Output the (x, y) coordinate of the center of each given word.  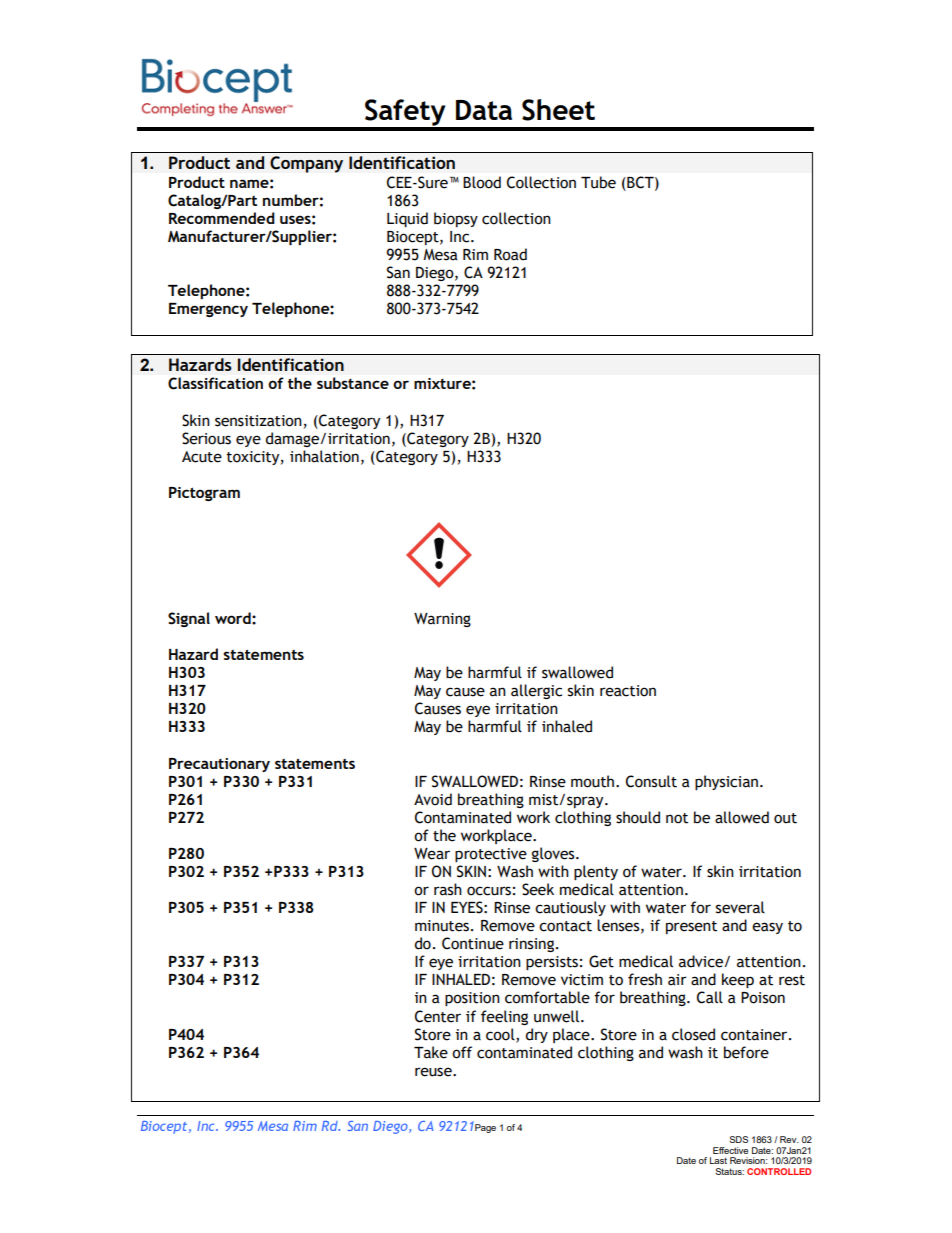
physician (726, 782)
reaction (628, 691)
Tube (598, 182)
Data (484, 110)
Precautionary (219, 765)
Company (306, 164)
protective (491, 855)
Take (431, 1052)
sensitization (258, 421)
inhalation (324, 456)
